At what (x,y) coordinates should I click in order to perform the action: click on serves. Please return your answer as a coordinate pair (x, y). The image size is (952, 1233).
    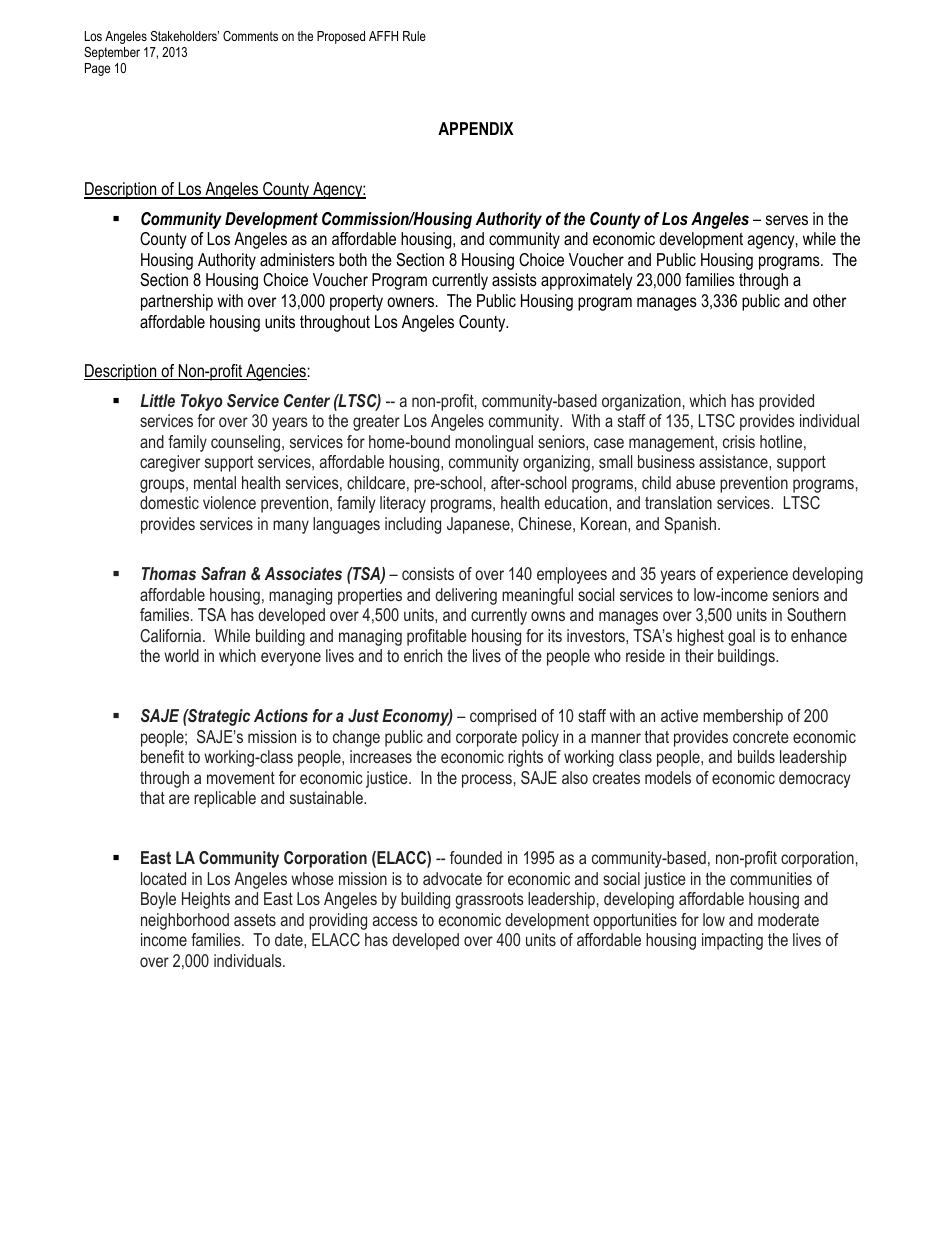
    Looking at the image, I should click on (787, 220).
